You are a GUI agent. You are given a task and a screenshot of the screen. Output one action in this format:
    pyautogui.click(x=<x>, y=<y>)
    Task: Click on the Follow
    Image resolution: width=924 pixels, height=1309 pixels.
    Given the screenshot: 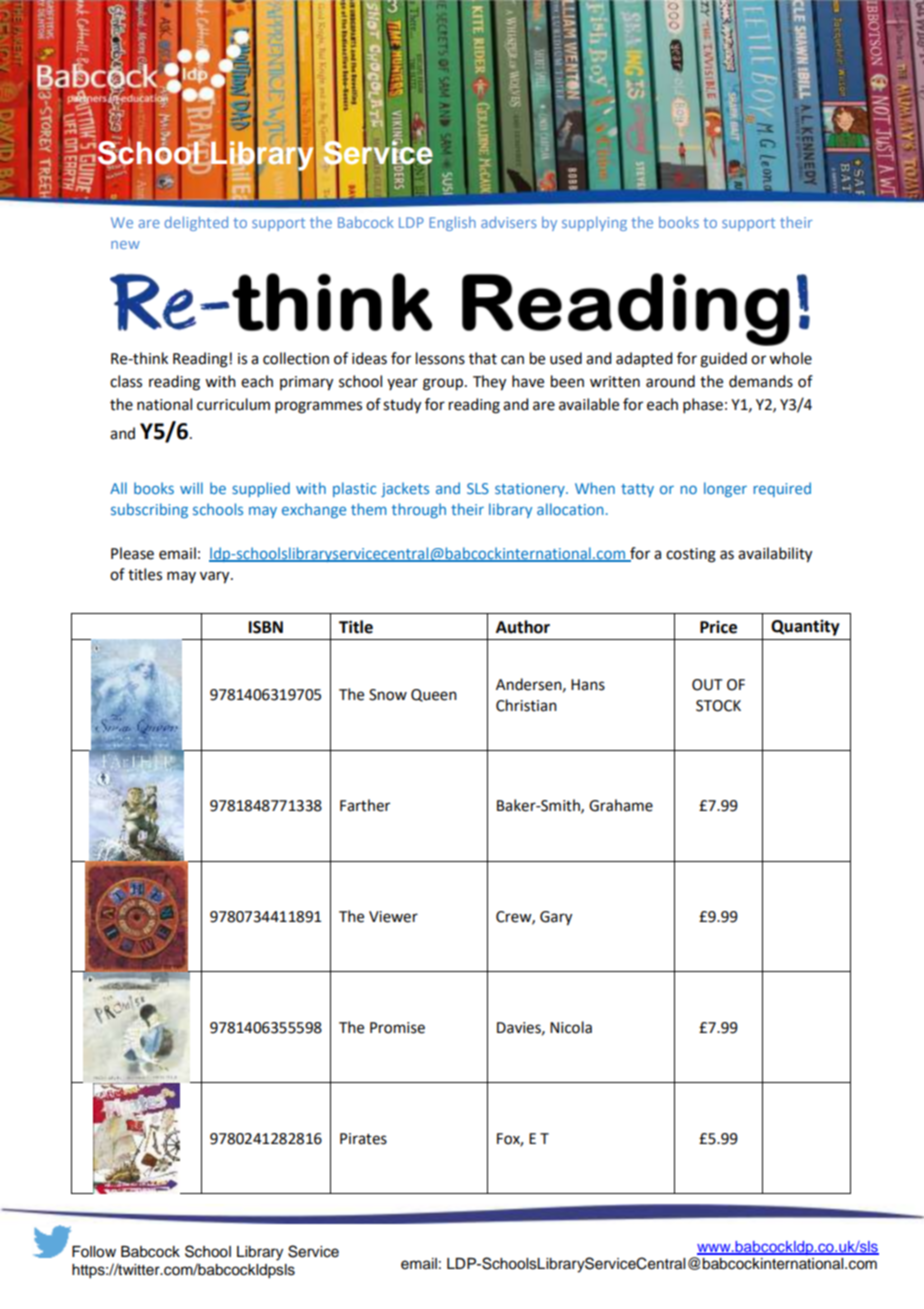 What is the action you would take?
    pyautogui.click(x=94, y=1252)
